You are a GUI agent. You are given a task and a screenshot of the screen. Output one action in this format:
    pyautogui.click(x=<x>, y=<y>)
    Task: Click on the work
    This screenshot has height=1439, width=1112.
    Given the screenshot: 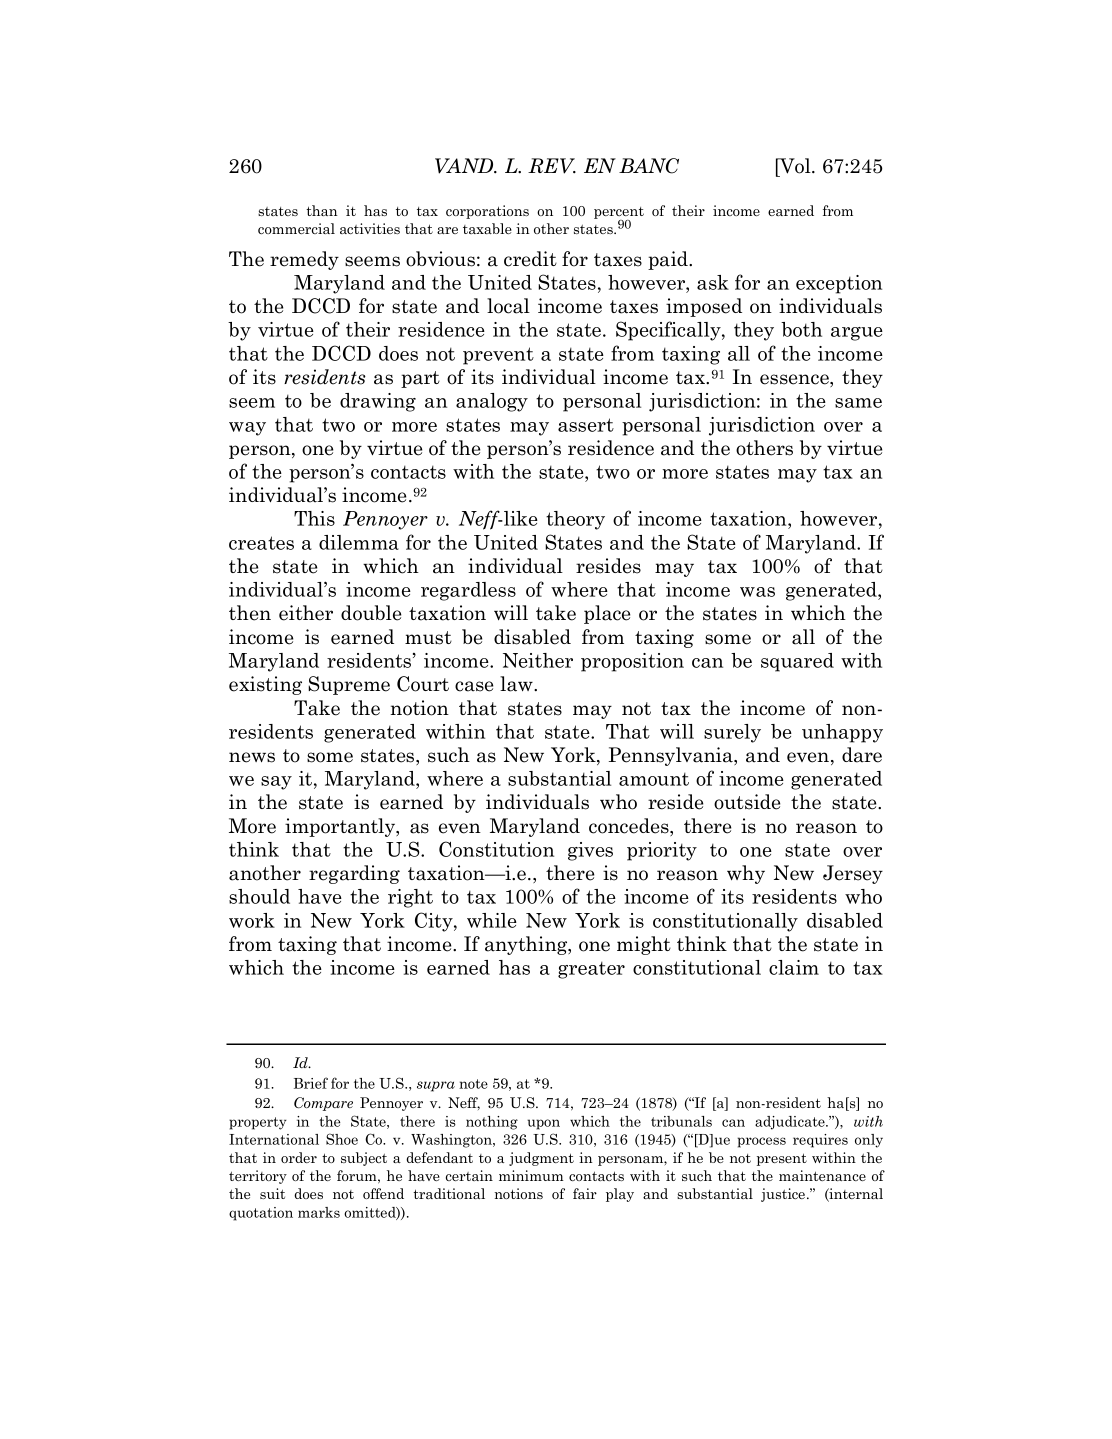 What is the action you would take?
    pyautogui.click(x=252, y=920)
